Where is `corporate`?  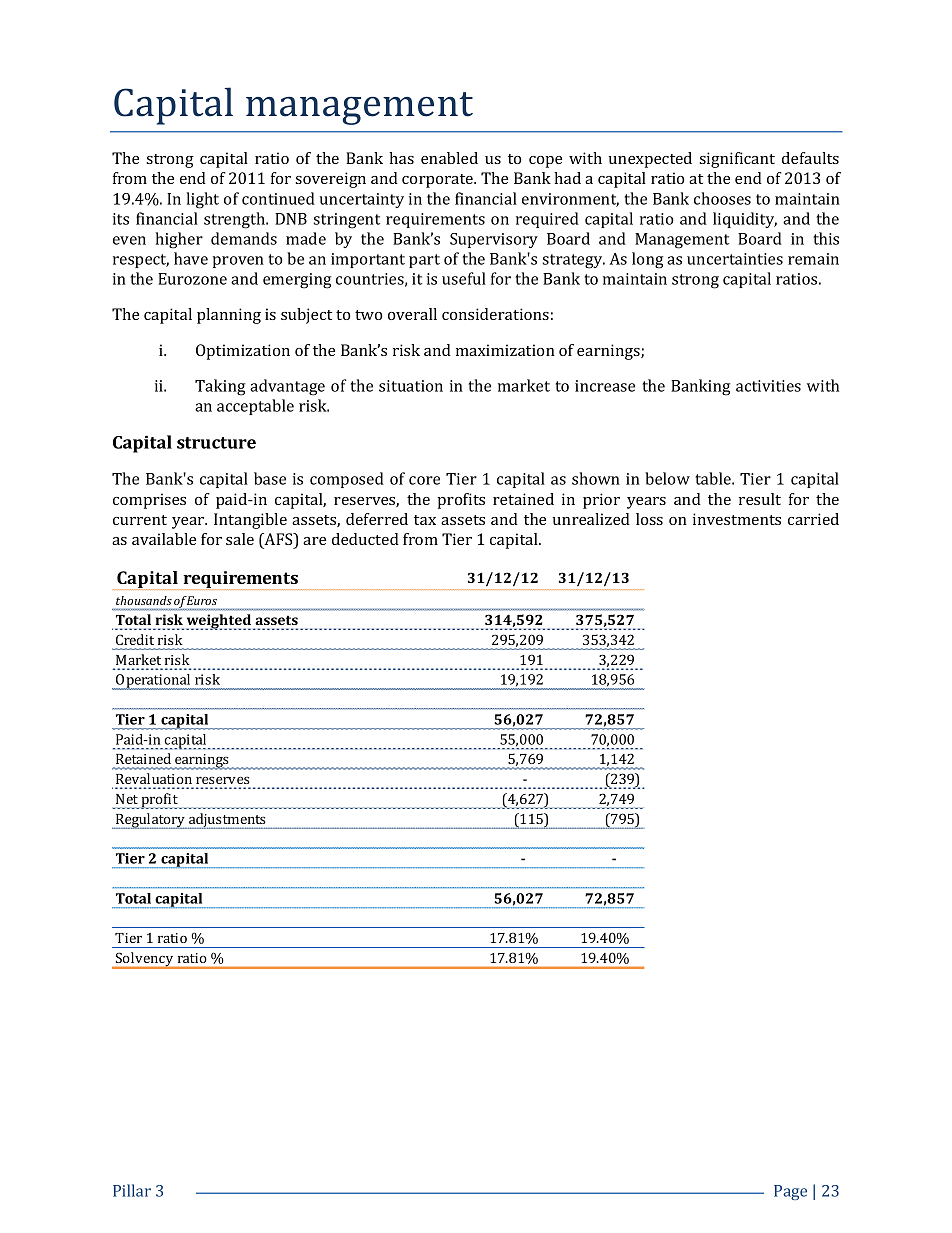 corporate is located at coordinates (439, 181).
